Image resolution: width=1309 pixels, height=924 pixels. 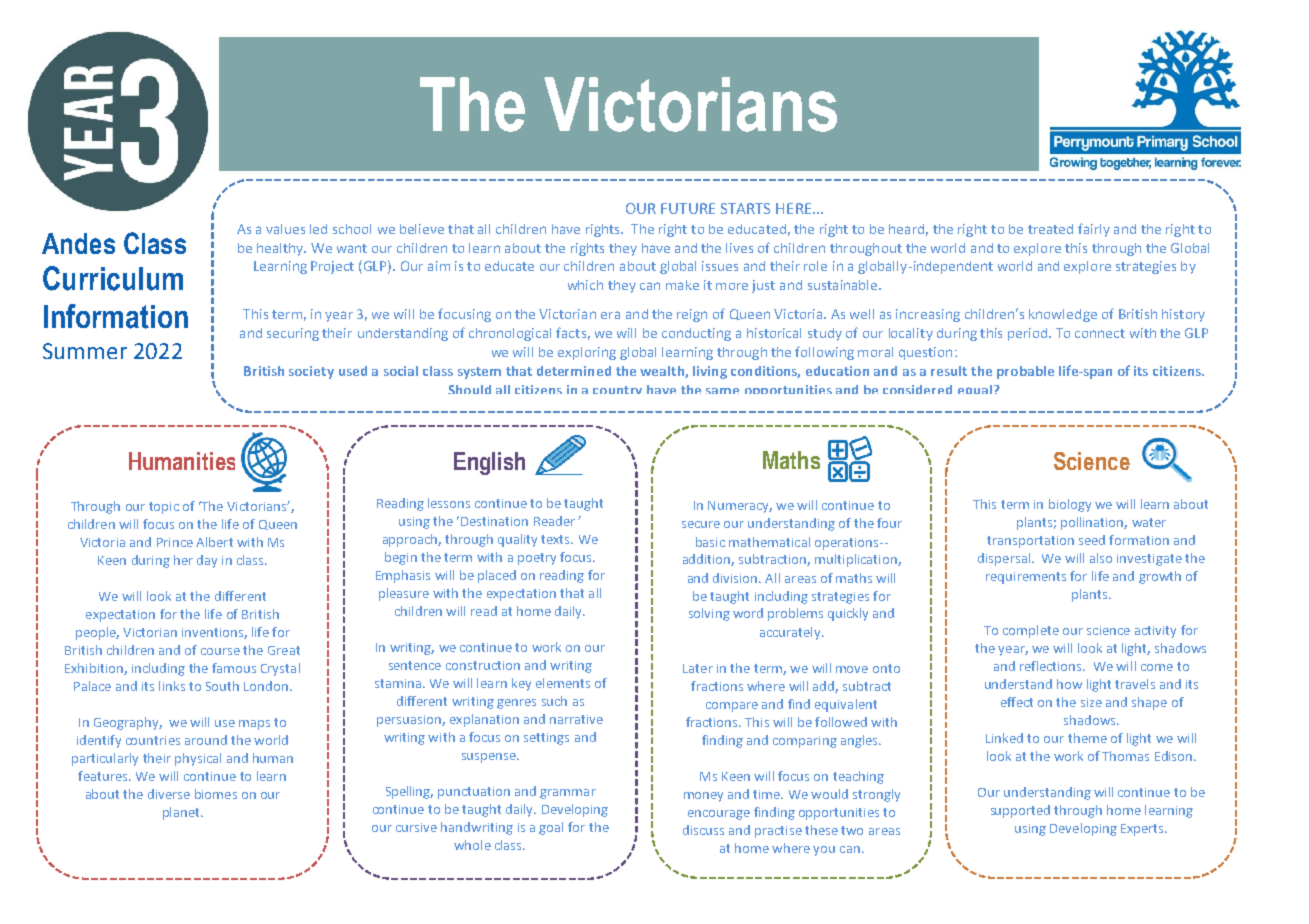 I want to click on values, so click(x=285, y=229).
